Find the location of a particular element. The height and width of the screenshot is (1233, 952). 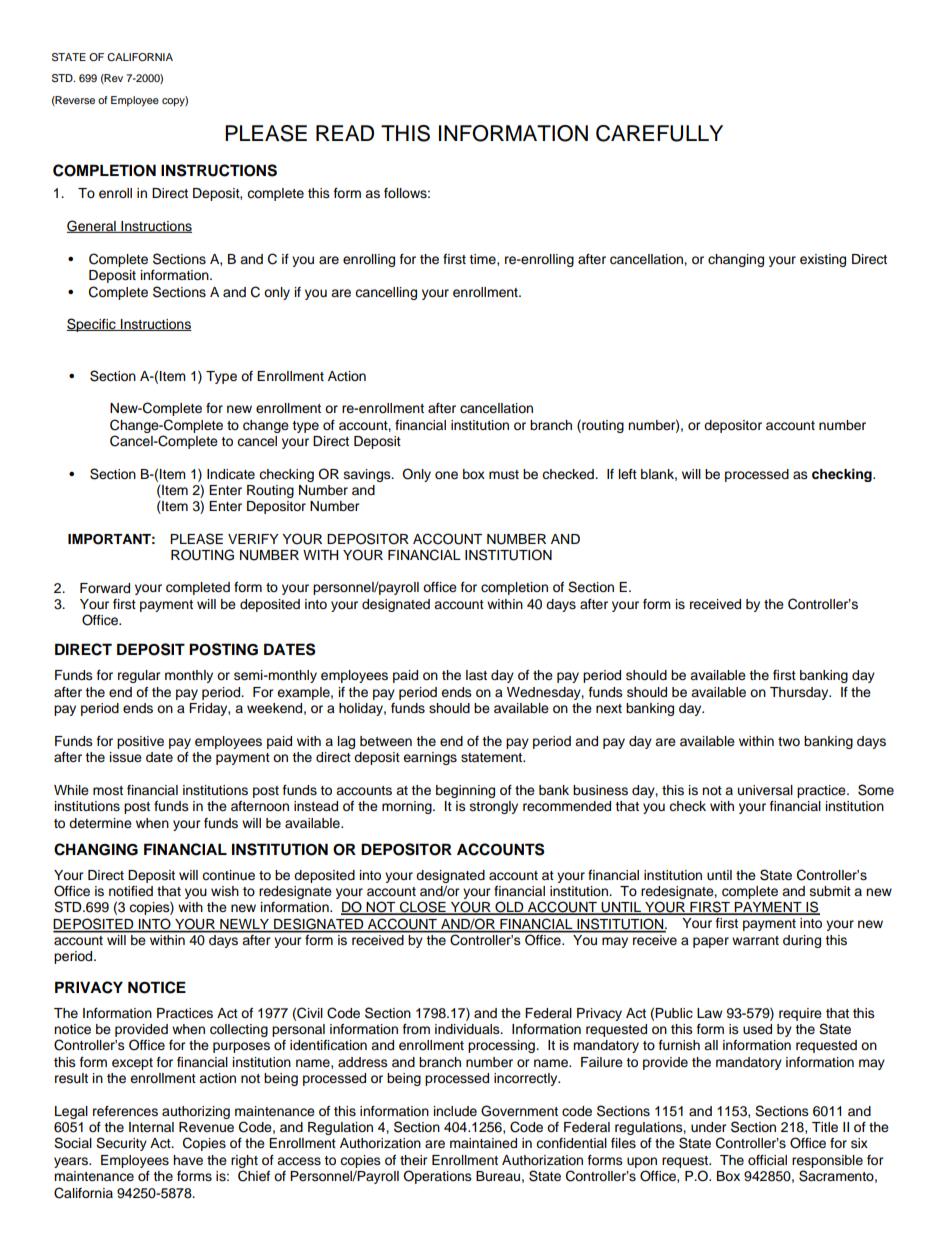

left is located at coordinates (628, 474).
